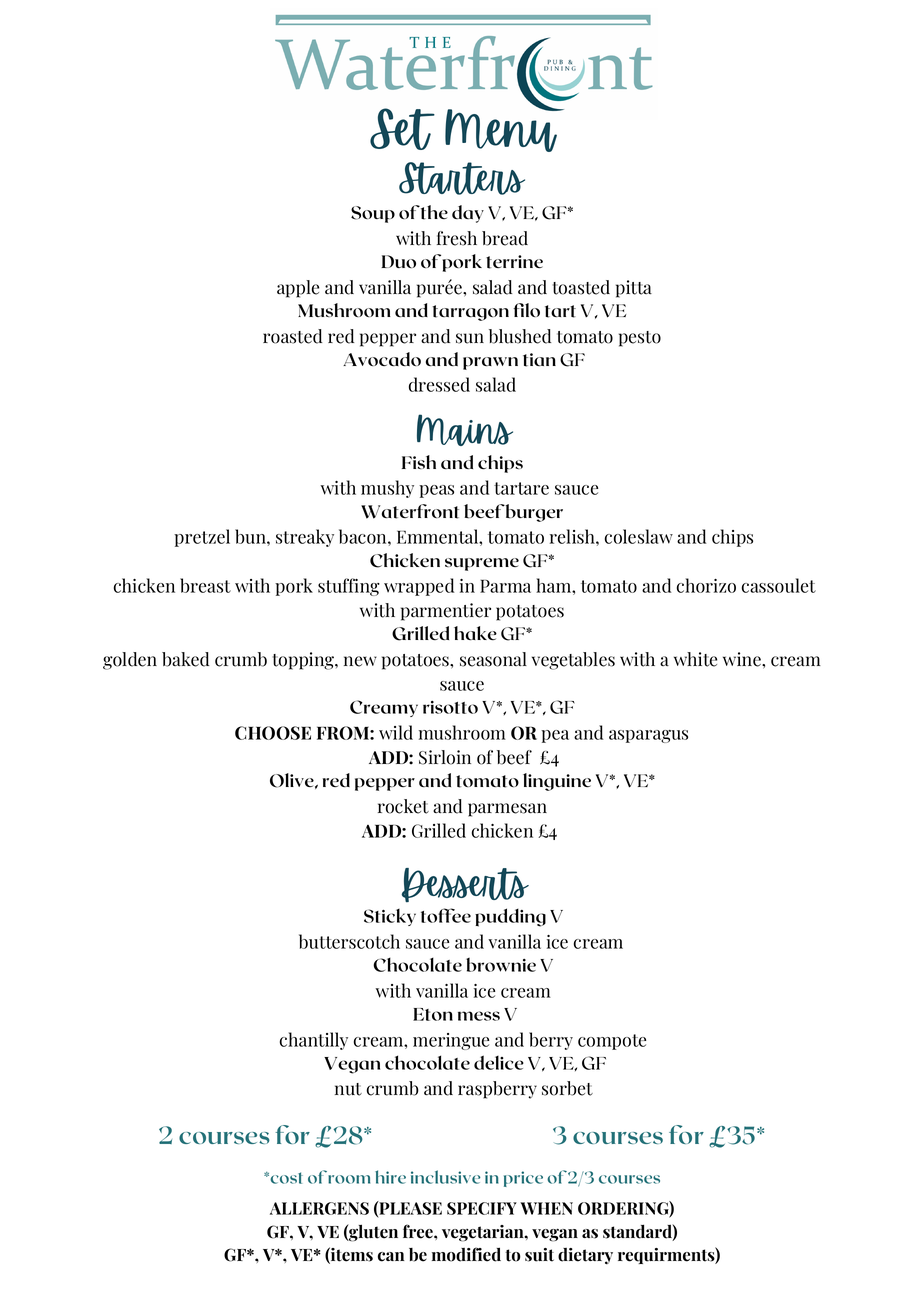  I want to click on risotto, so click(450, 707).
